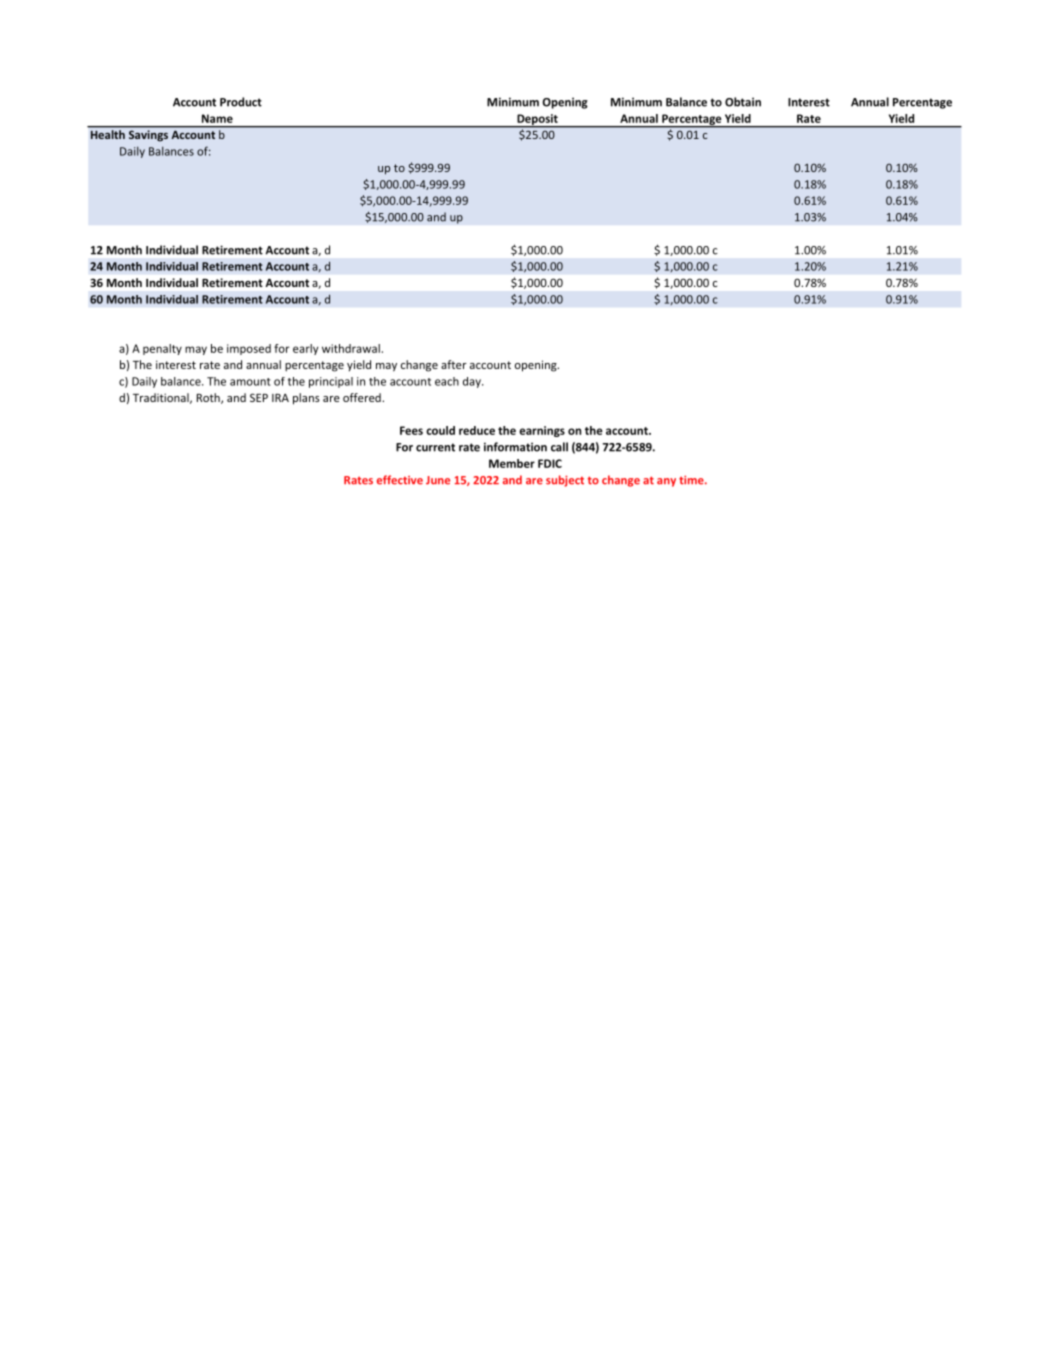  Describe the element at coordinates (217, 118) in the document. I see `Name` at that location.
